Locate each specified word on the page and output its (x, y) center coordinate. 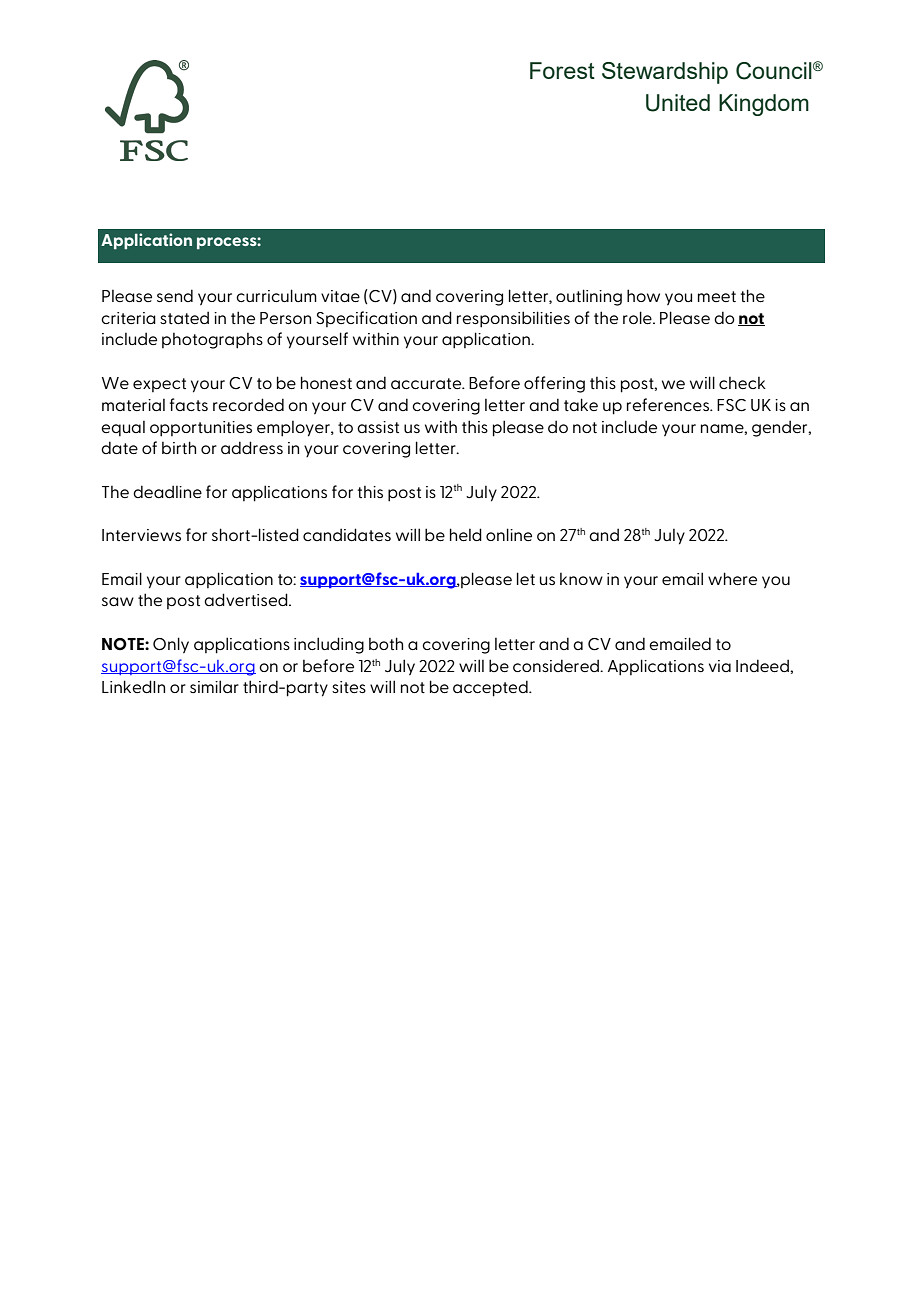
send (175, 295)
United (678, 103)
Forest (562, 70)
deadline (167, 491)
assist (378, 427)
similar (214, 686)
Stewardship (665, 73)
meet (717, 296)
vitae (340, 296)
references (669, 404)
